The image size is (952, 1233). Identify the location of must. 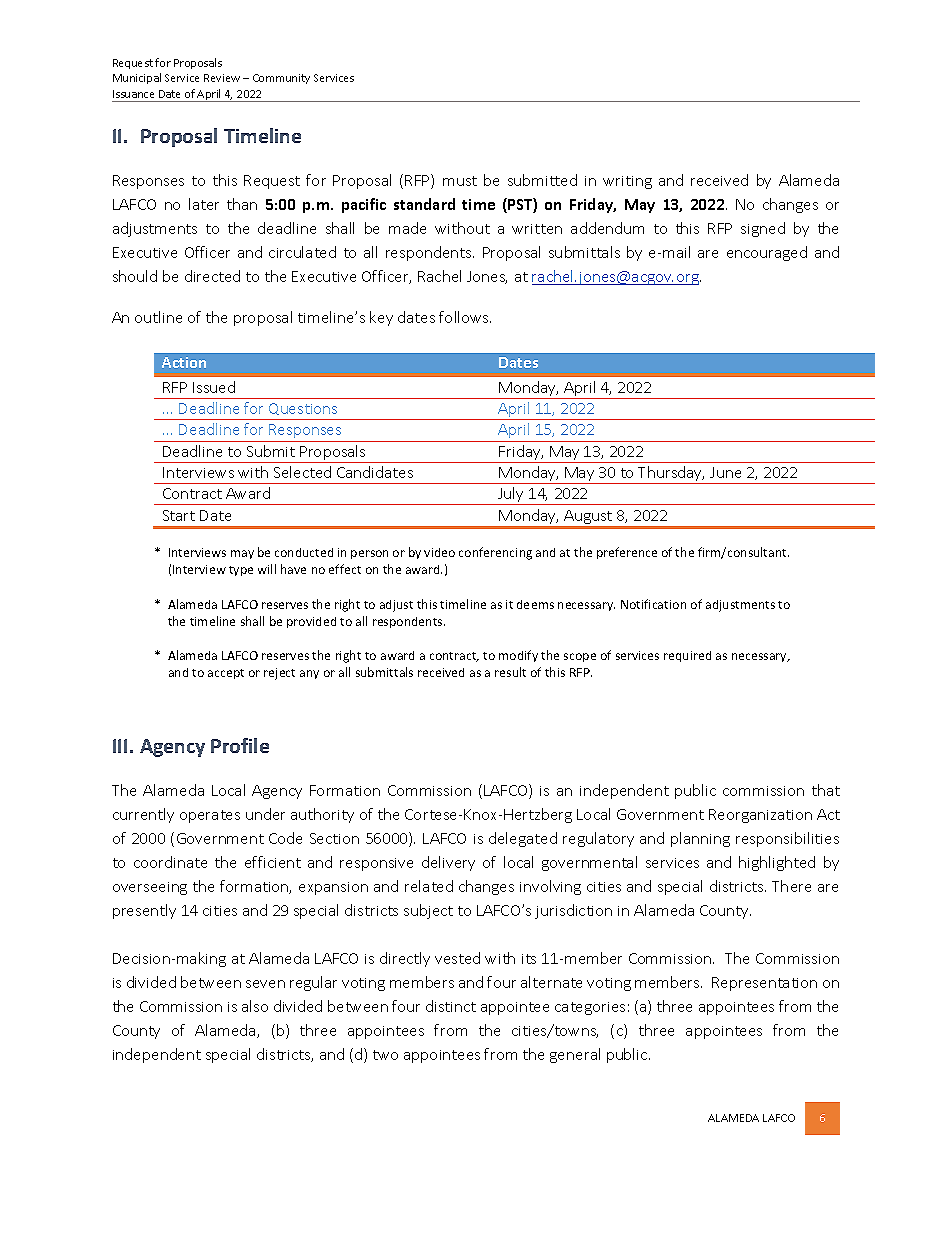
(460, 181).
